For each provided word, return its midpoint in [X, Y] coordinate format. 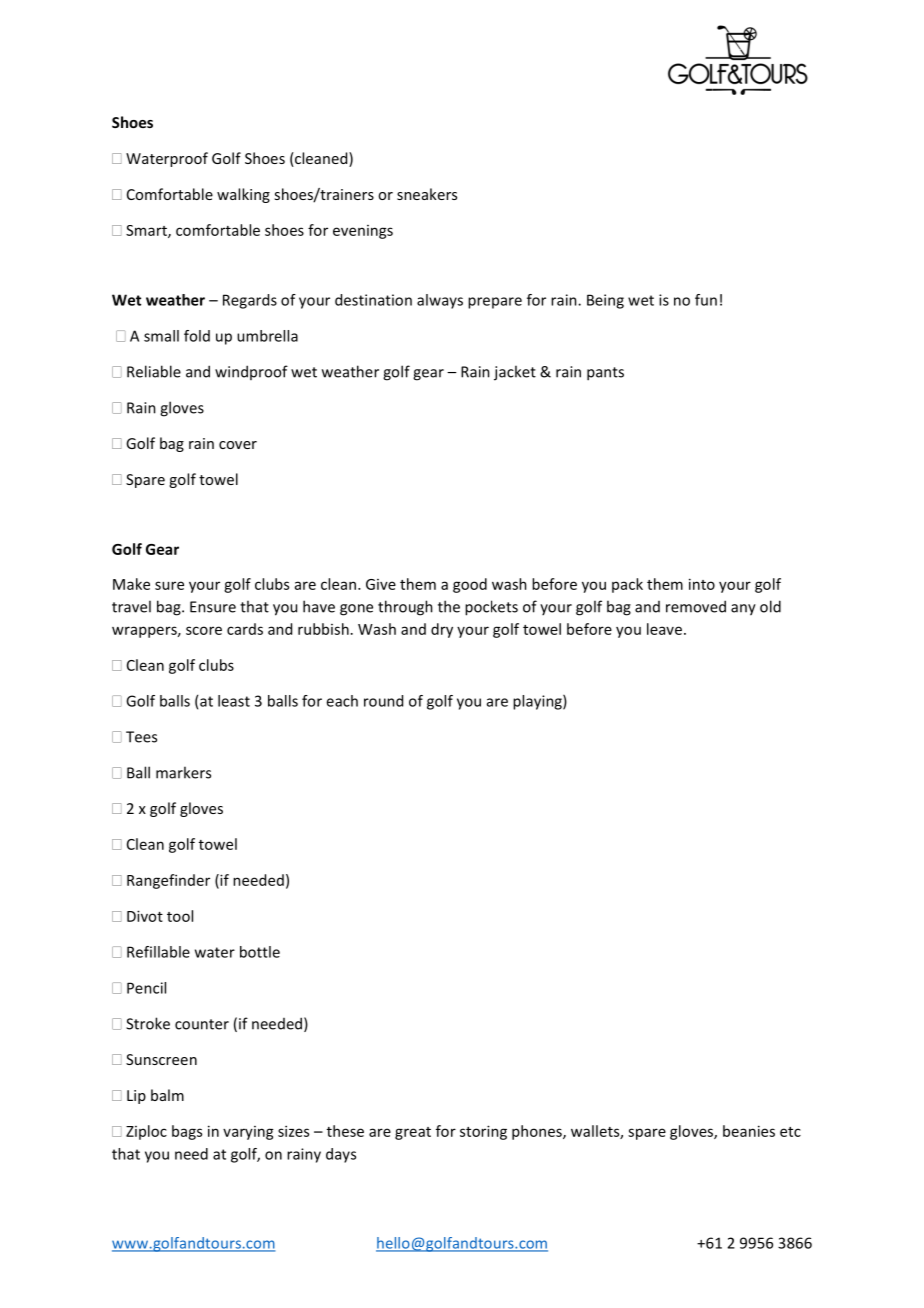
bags [187, 1132]
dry [442, 630]
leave [664, 629]
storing [483, 1132]
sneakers [427, 194]
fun [706, 300]
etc [790, 1132]
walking [243, 195]
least [234, 701]
